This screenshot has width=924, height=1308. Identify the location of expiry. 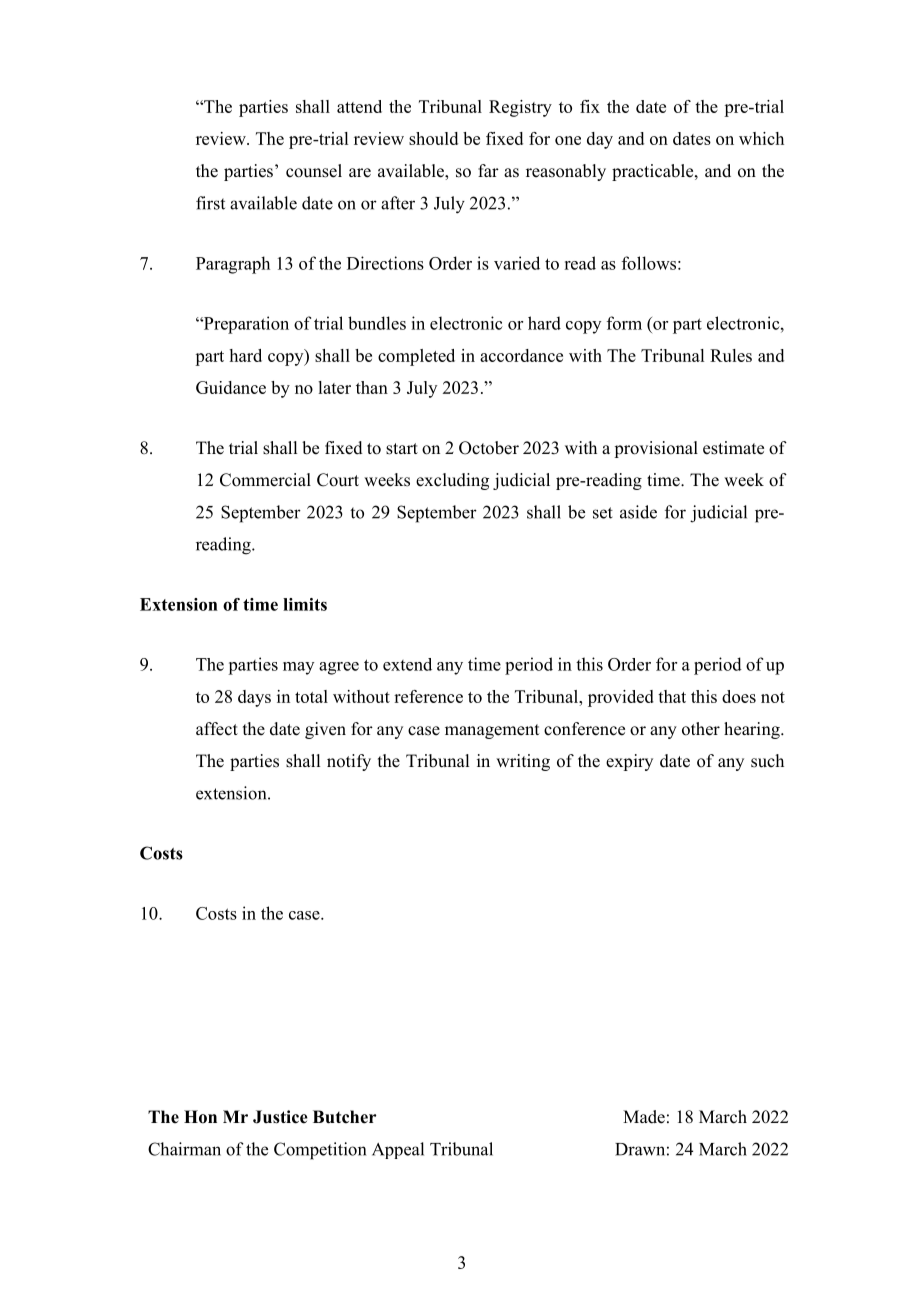
(629, 762).
